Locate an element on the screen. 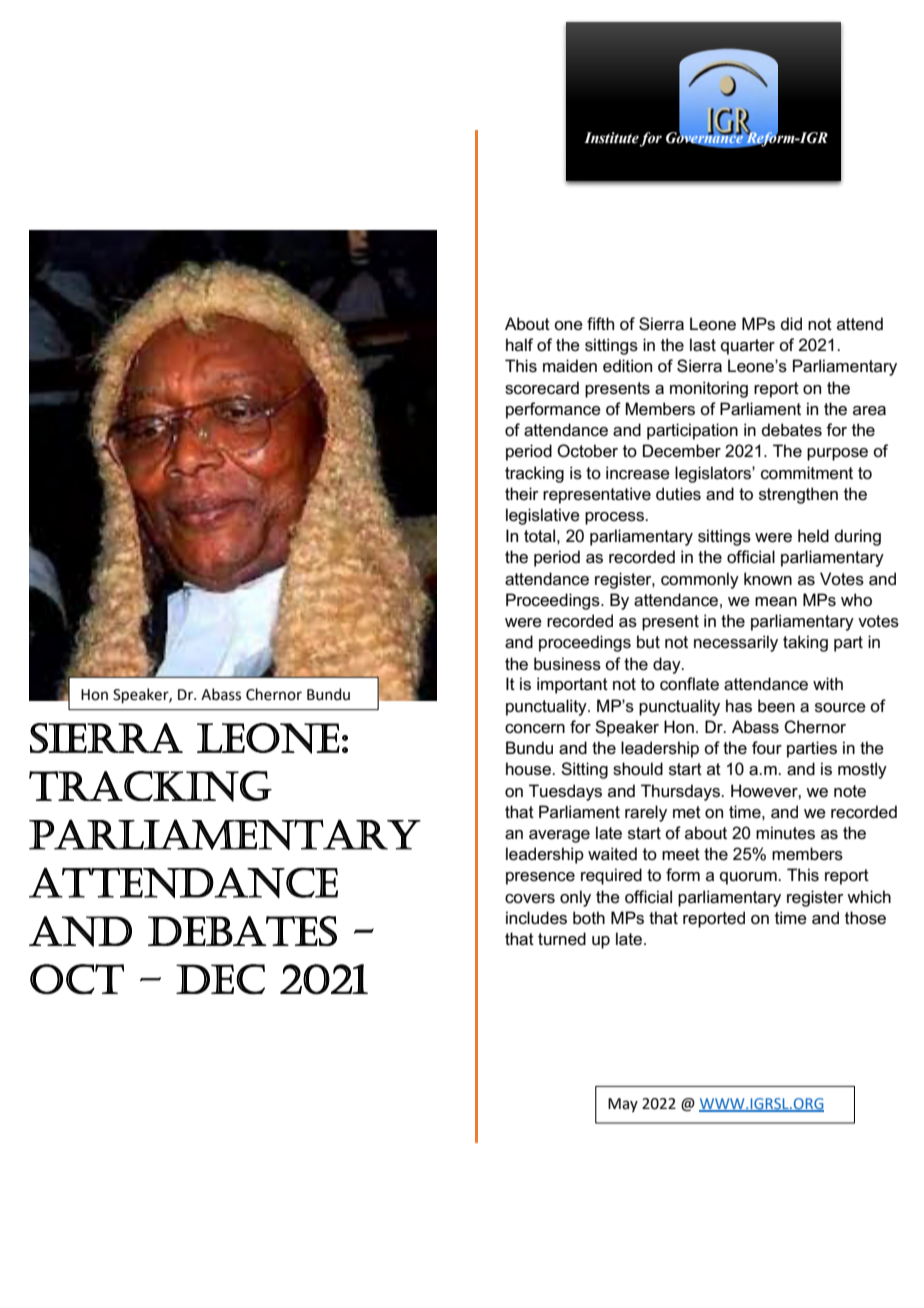 The width and height of the screenshot is (924, 1308). May is located at coordinates (623, 1105).
